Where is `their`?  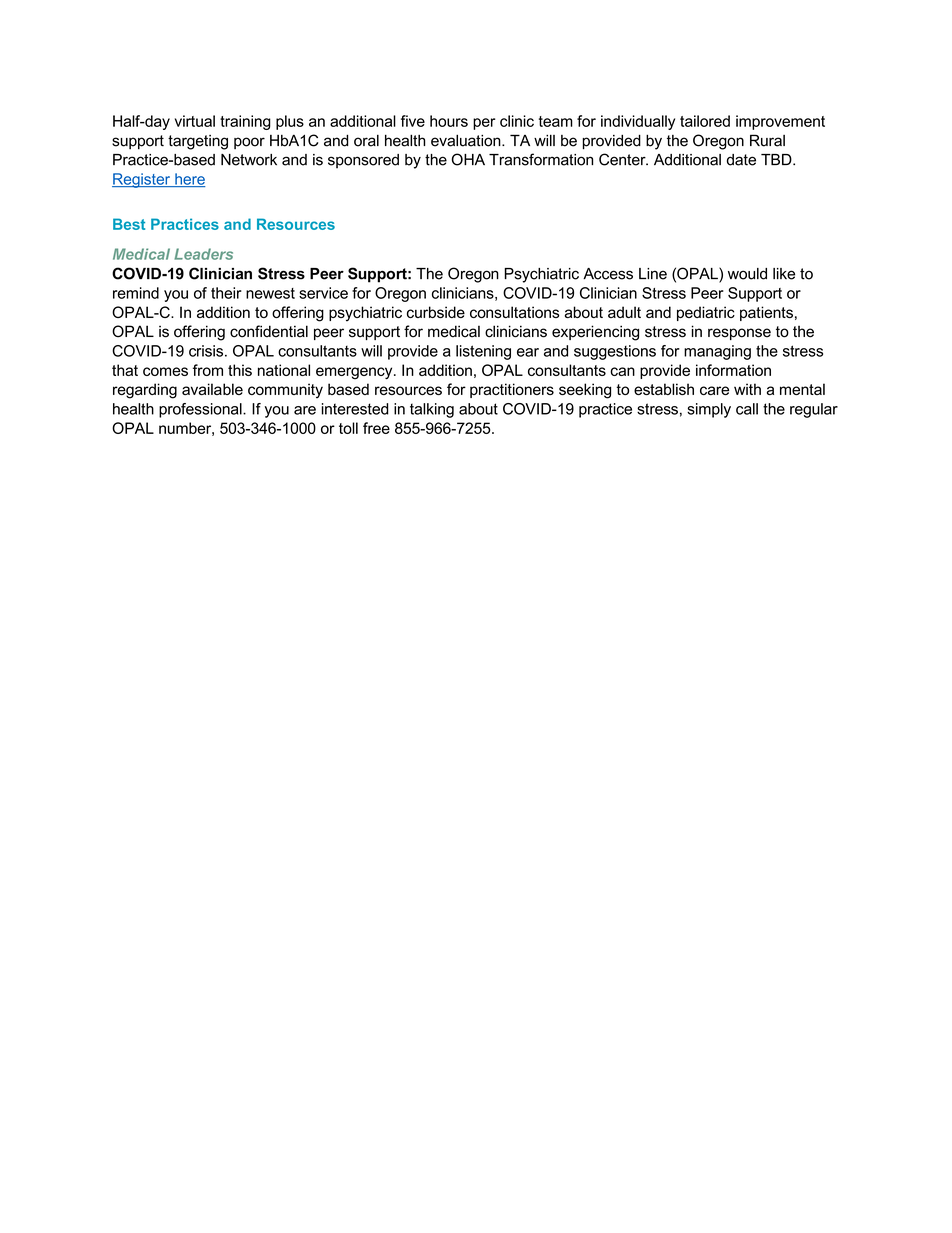
their is located at coordinates (226, 293).
